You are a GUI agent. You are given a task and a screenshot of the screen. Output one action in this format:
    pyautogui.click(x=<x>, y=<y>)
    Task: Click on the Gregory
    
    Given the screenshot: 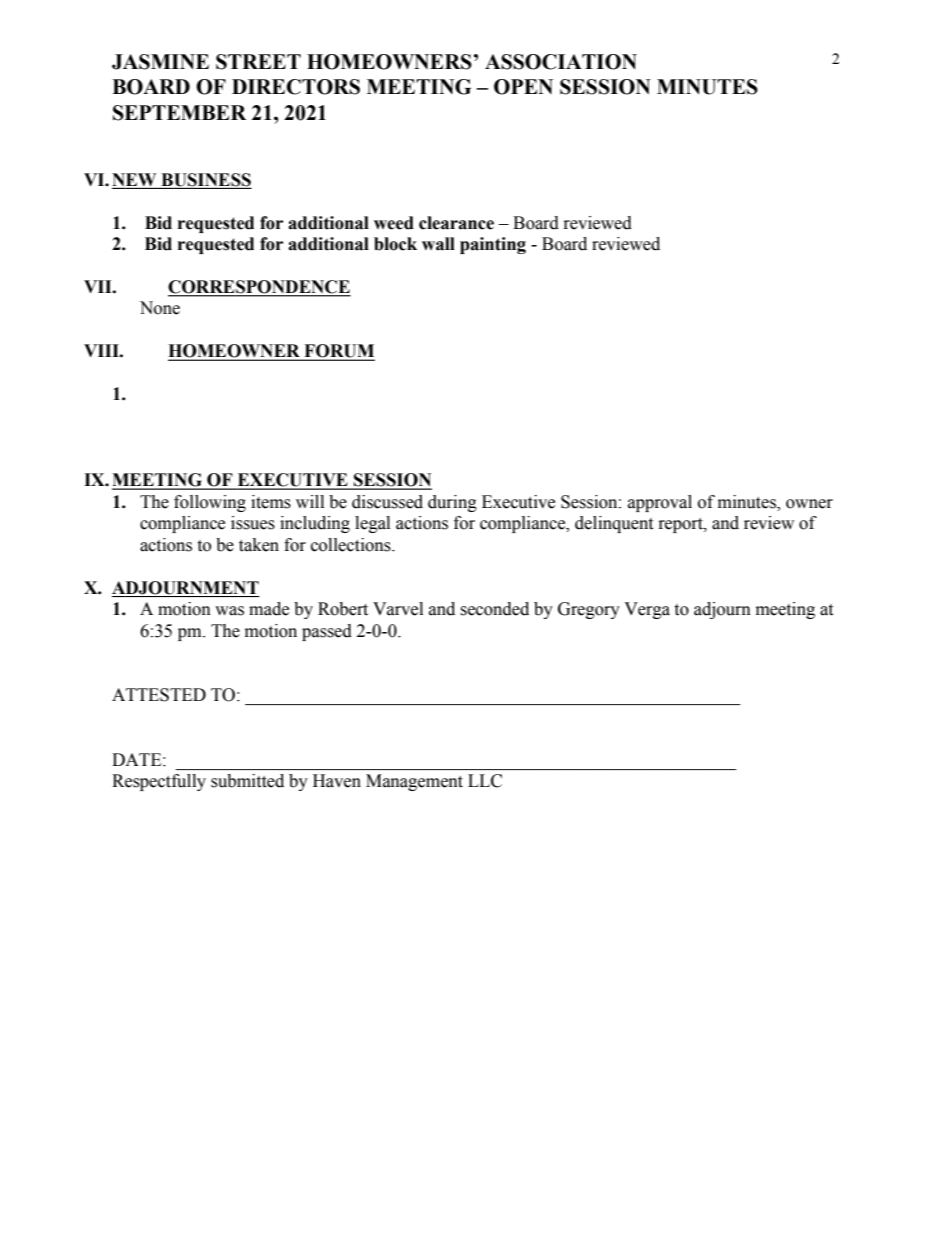 What is the action you would take?
    pyautogui.click(x=589, y=610)
